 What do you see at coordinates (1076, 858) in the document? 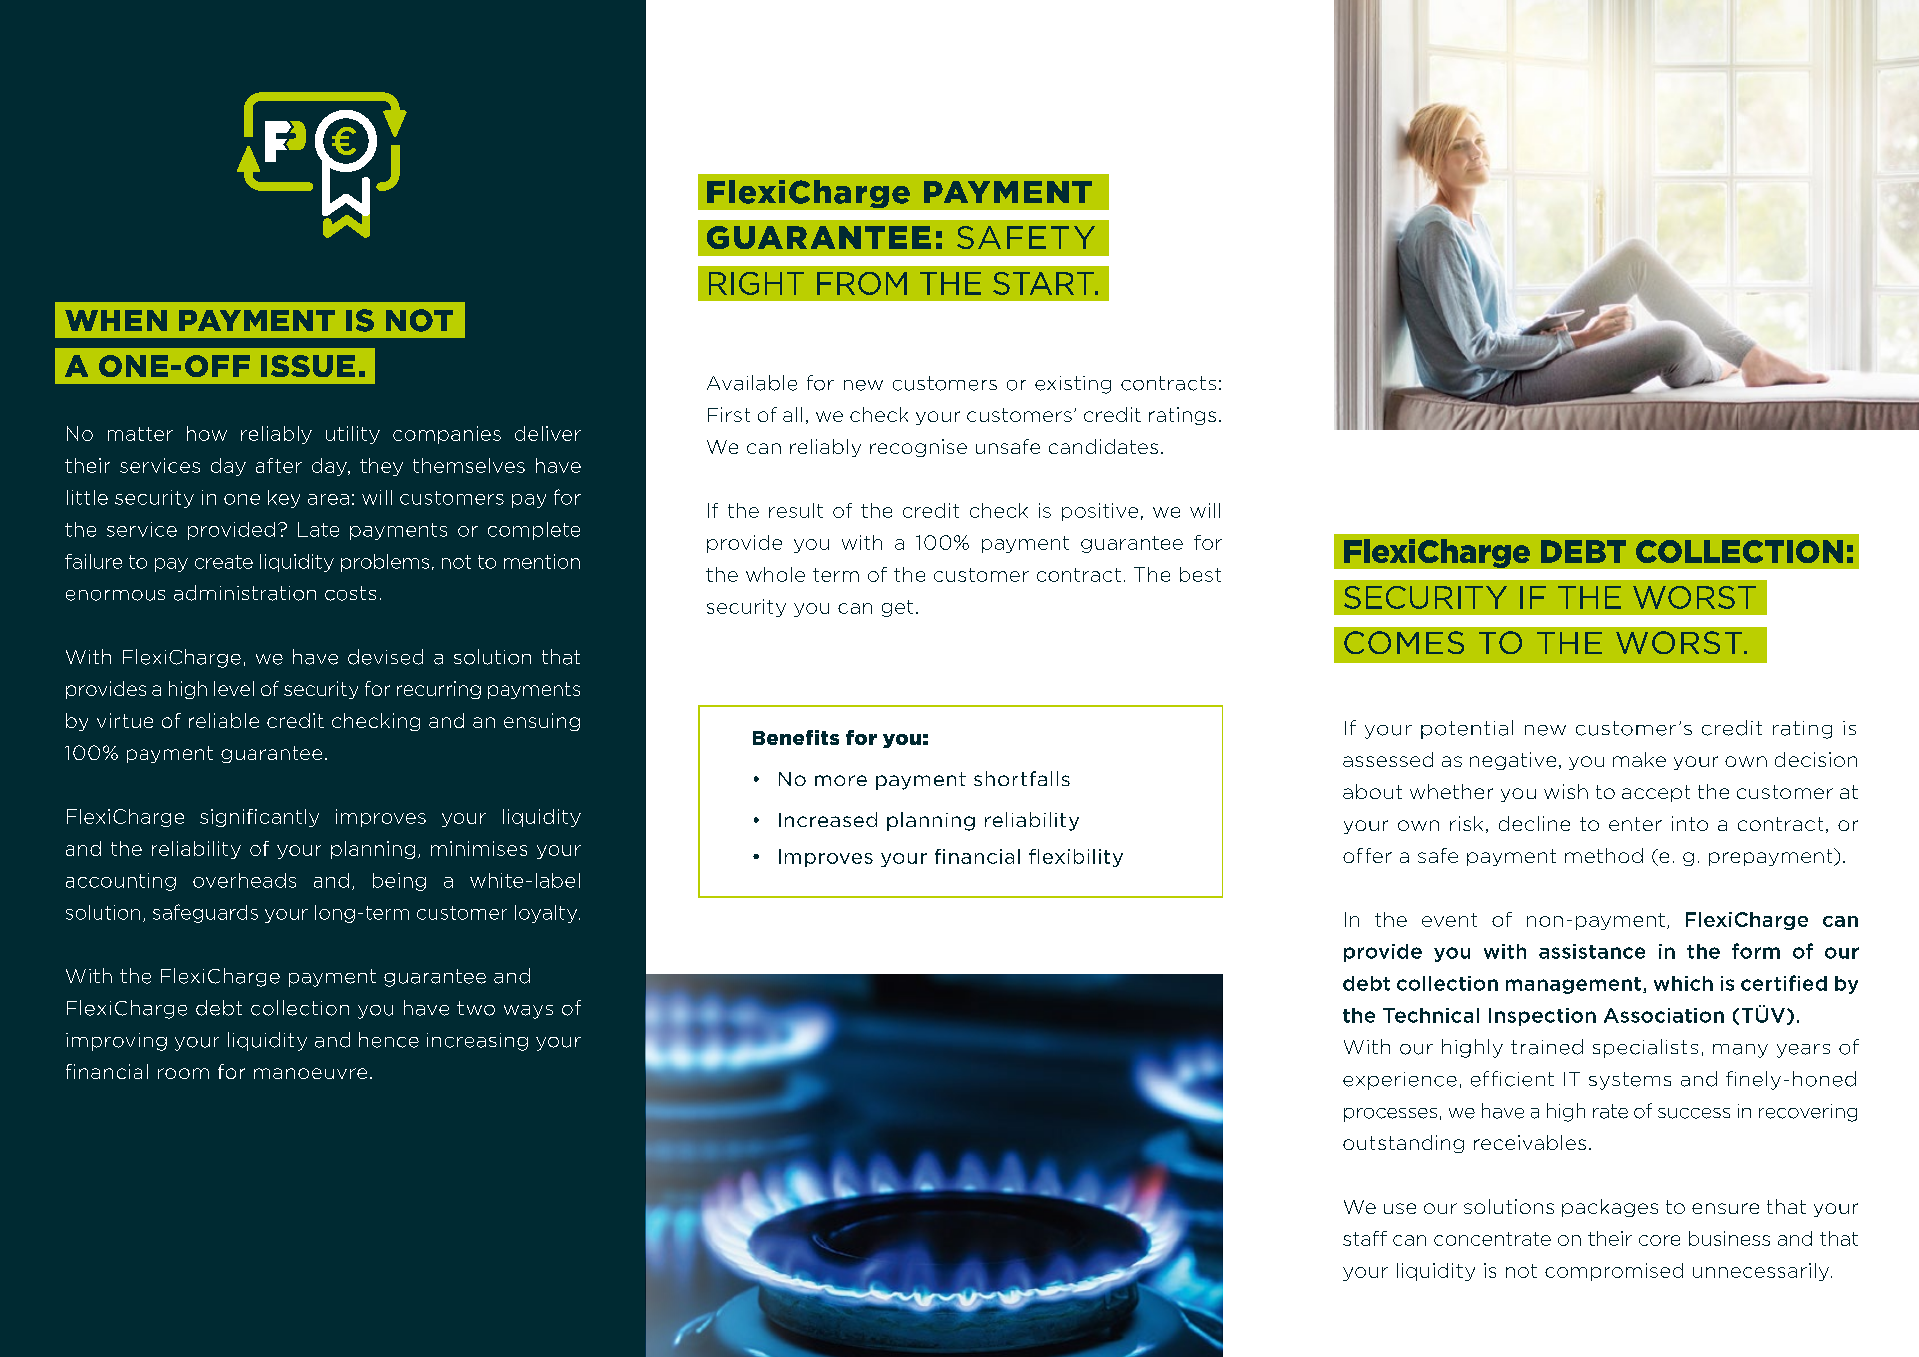
I see `flexibility` at bounding box center [1076, 858].
